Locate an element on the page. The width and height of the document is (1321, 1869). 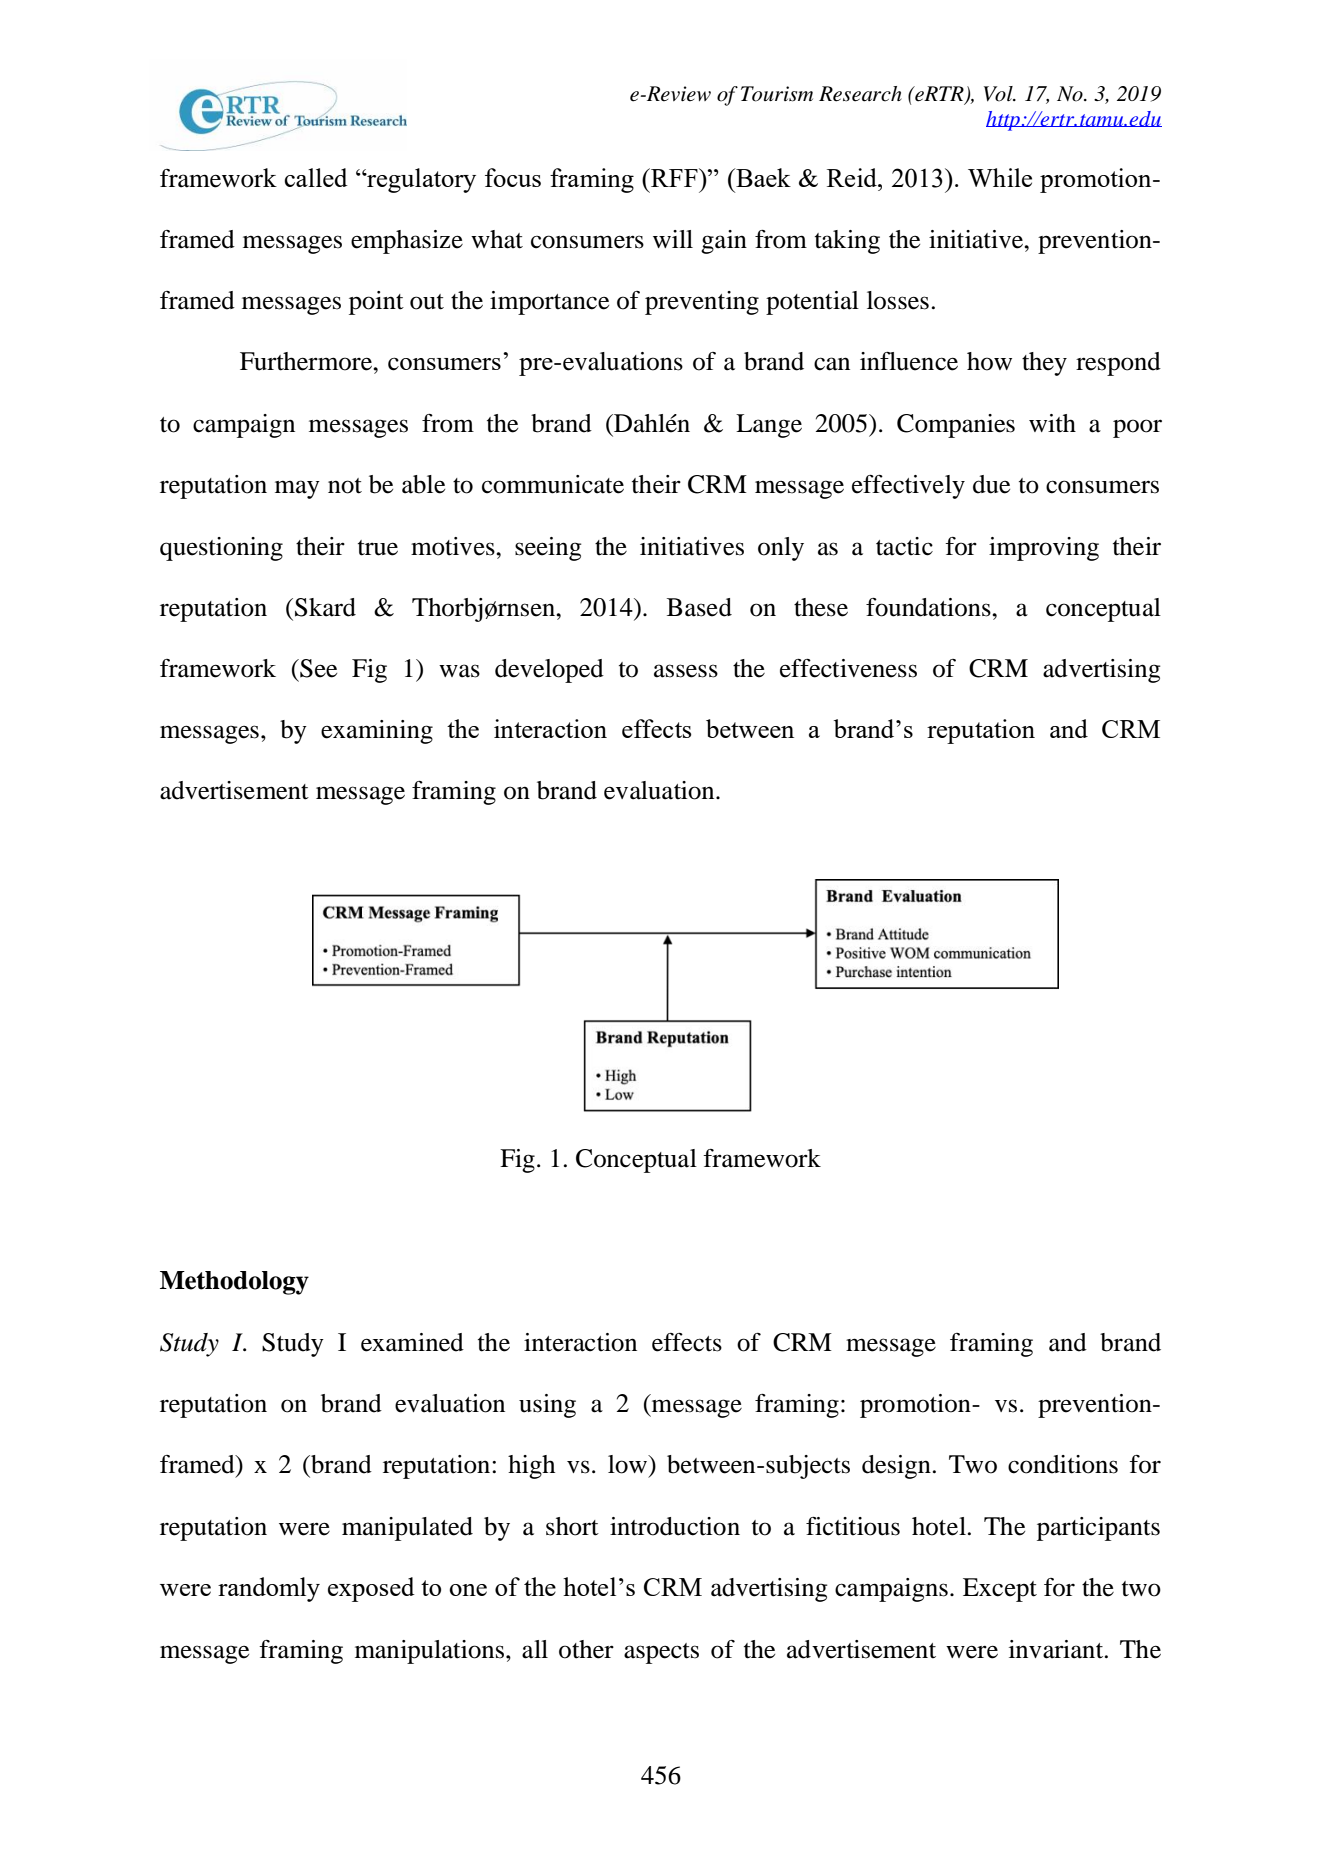
improving is located at coordinates (1044, 549).
